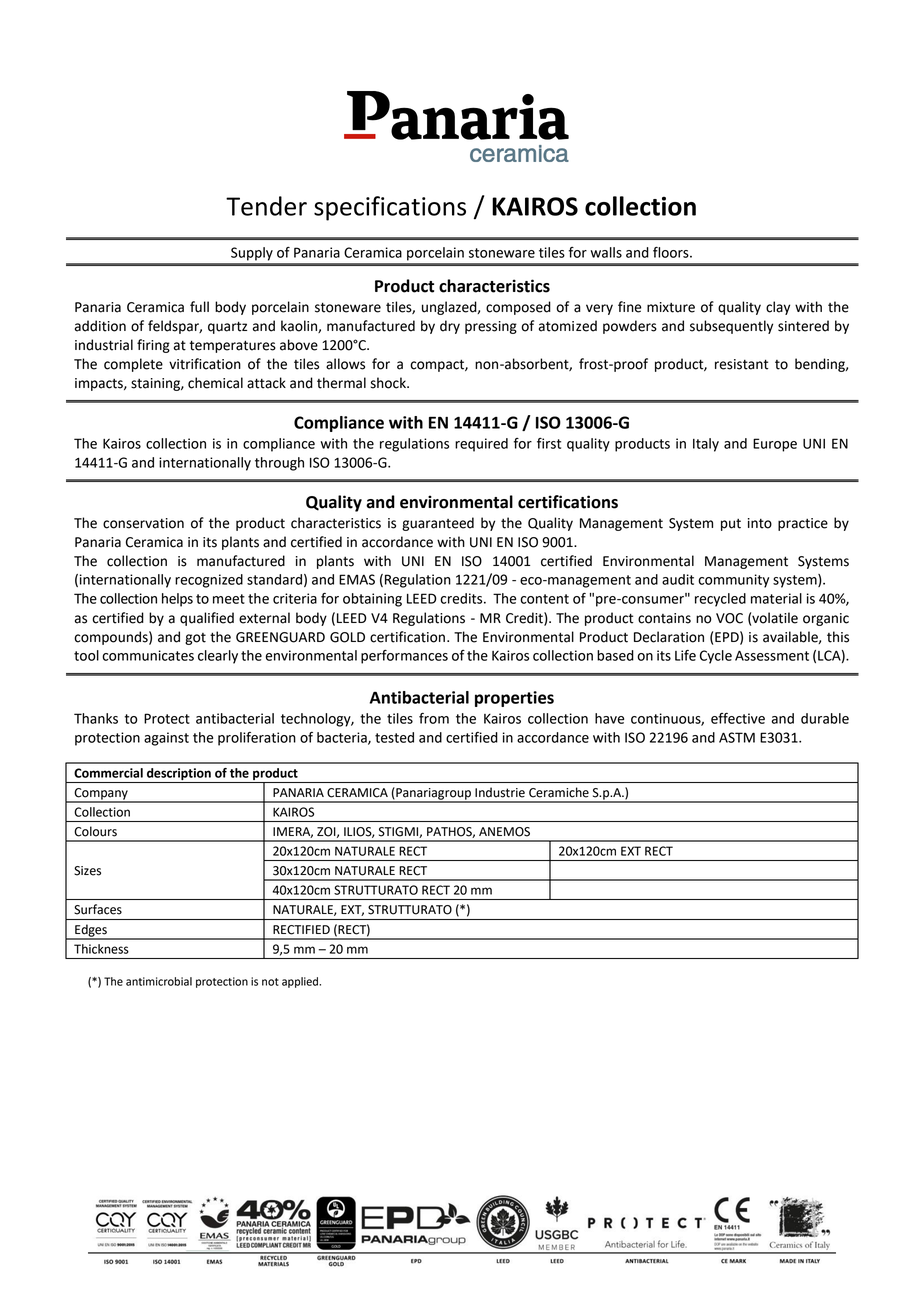 This screenshot has height=1308, width=924. I want to click on Assessment, so click(772, 655).
